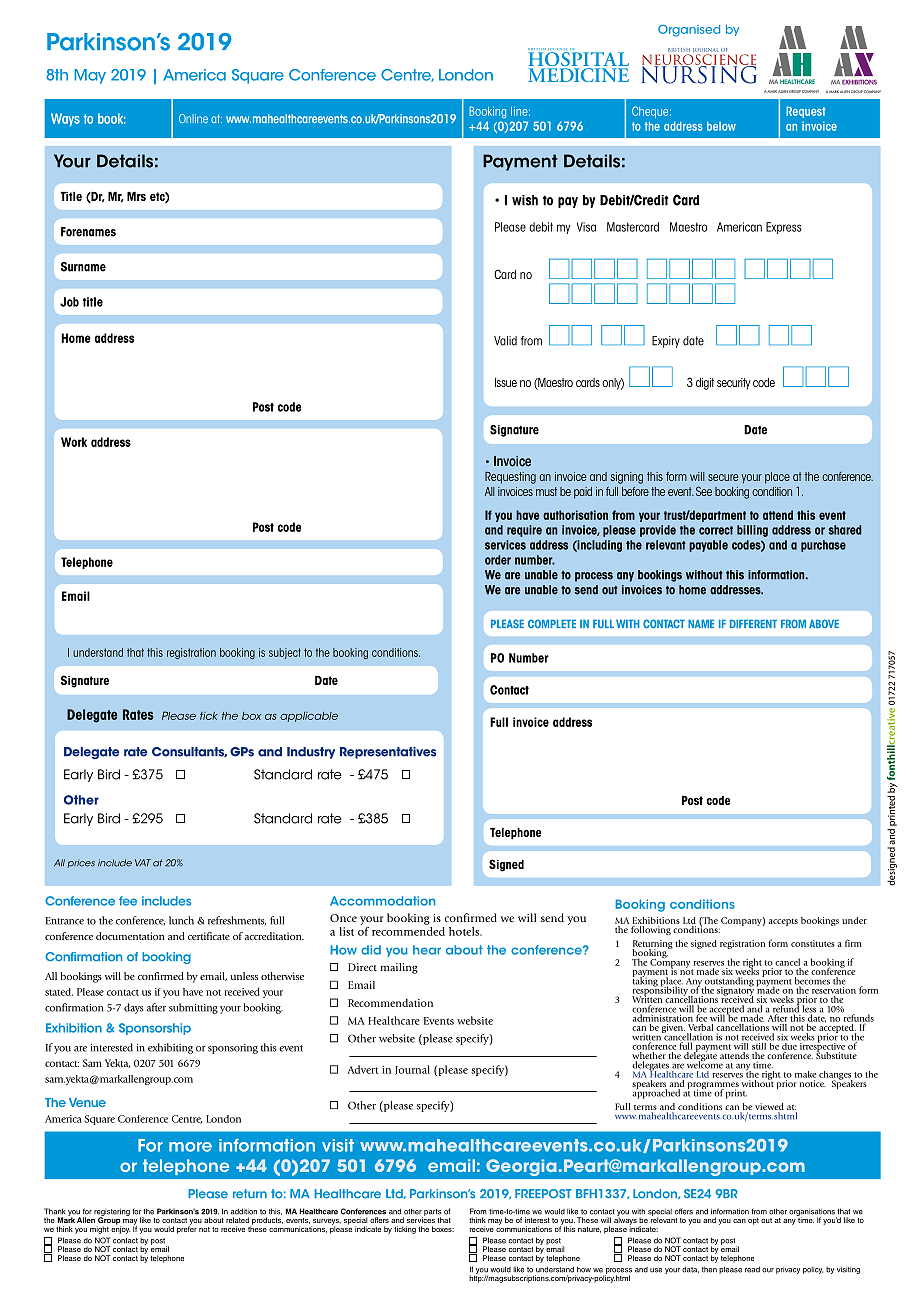 The image size is (924, 1308). I want to click on COMPLETE, so click(552, 623).
